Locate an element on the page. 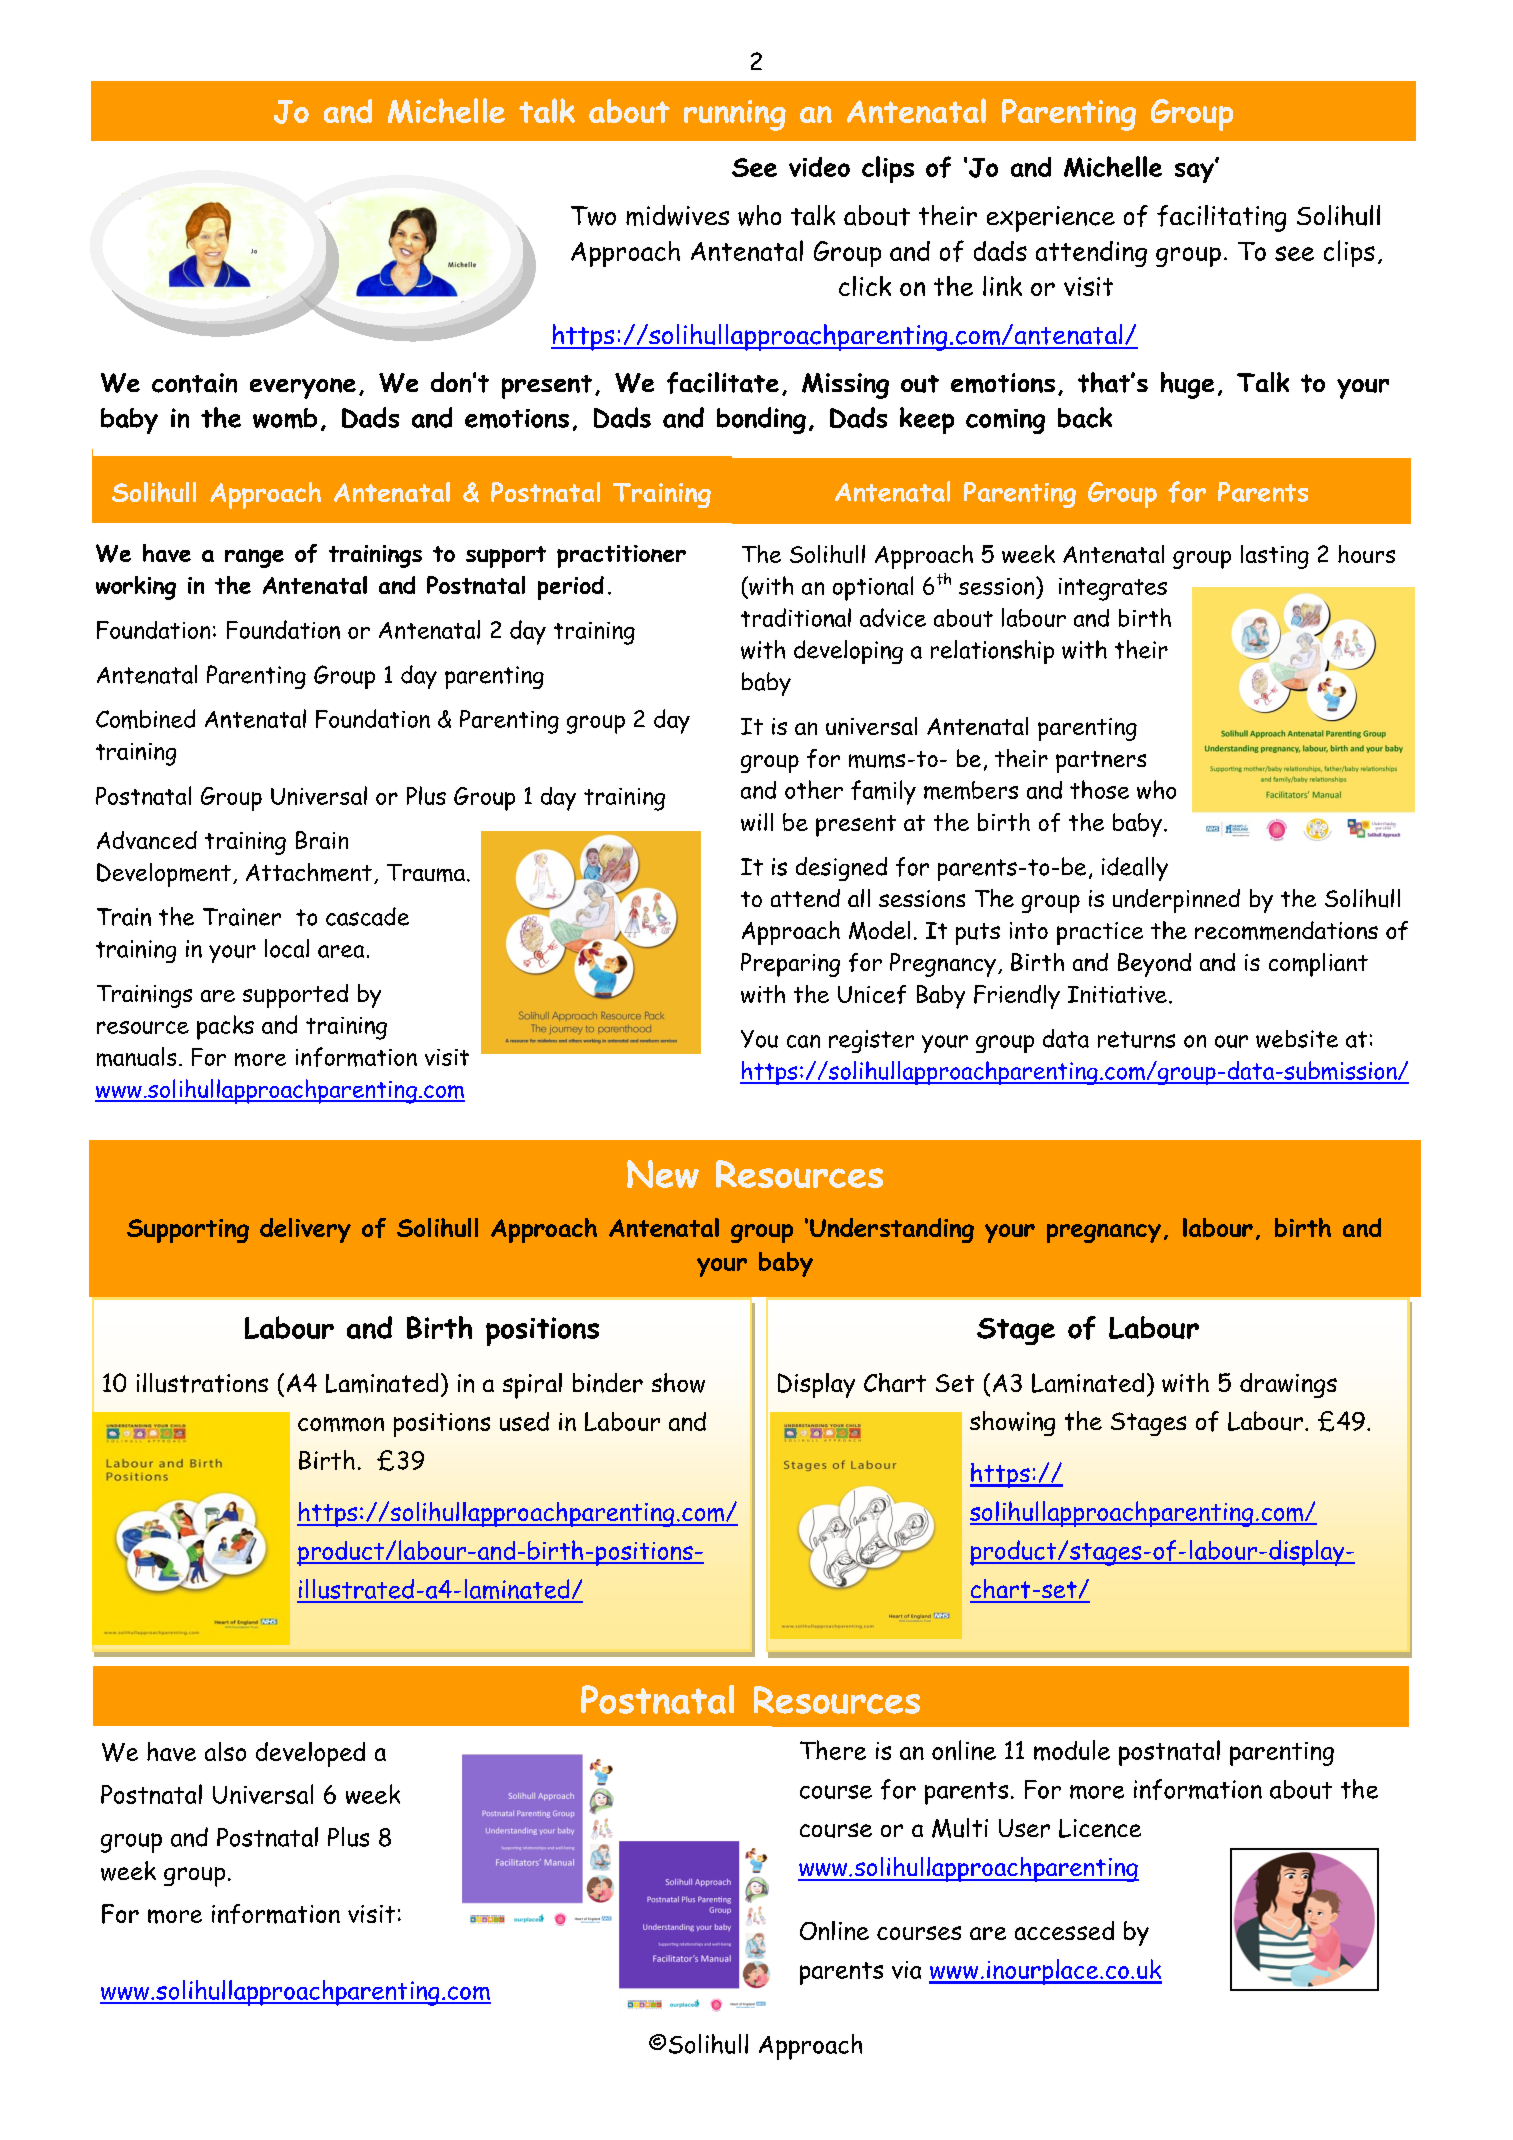  range is located at coordinates (254, 558).
